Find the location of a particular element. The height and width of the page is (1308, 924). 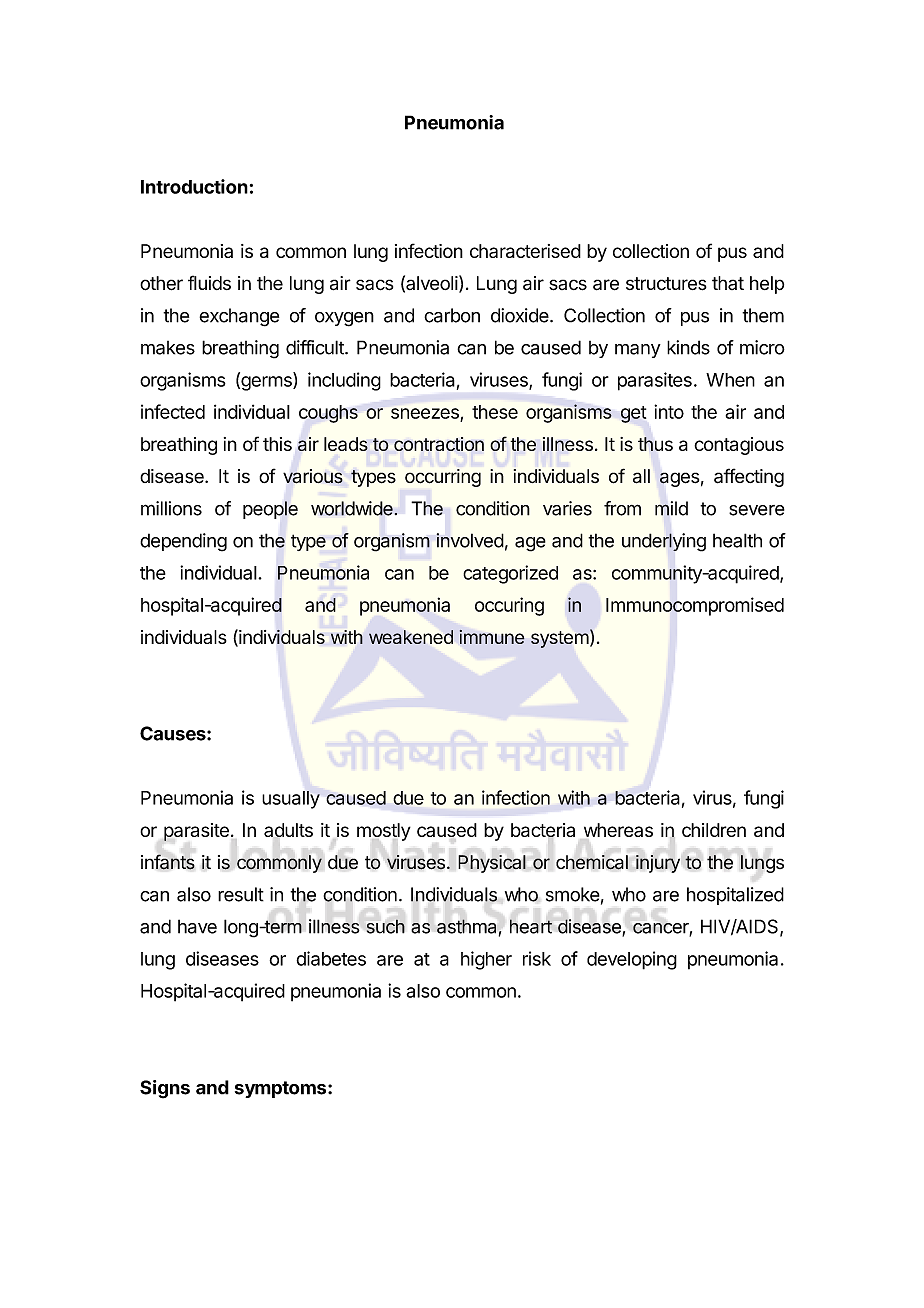

Introduction is located at coordinates (194, 186).
